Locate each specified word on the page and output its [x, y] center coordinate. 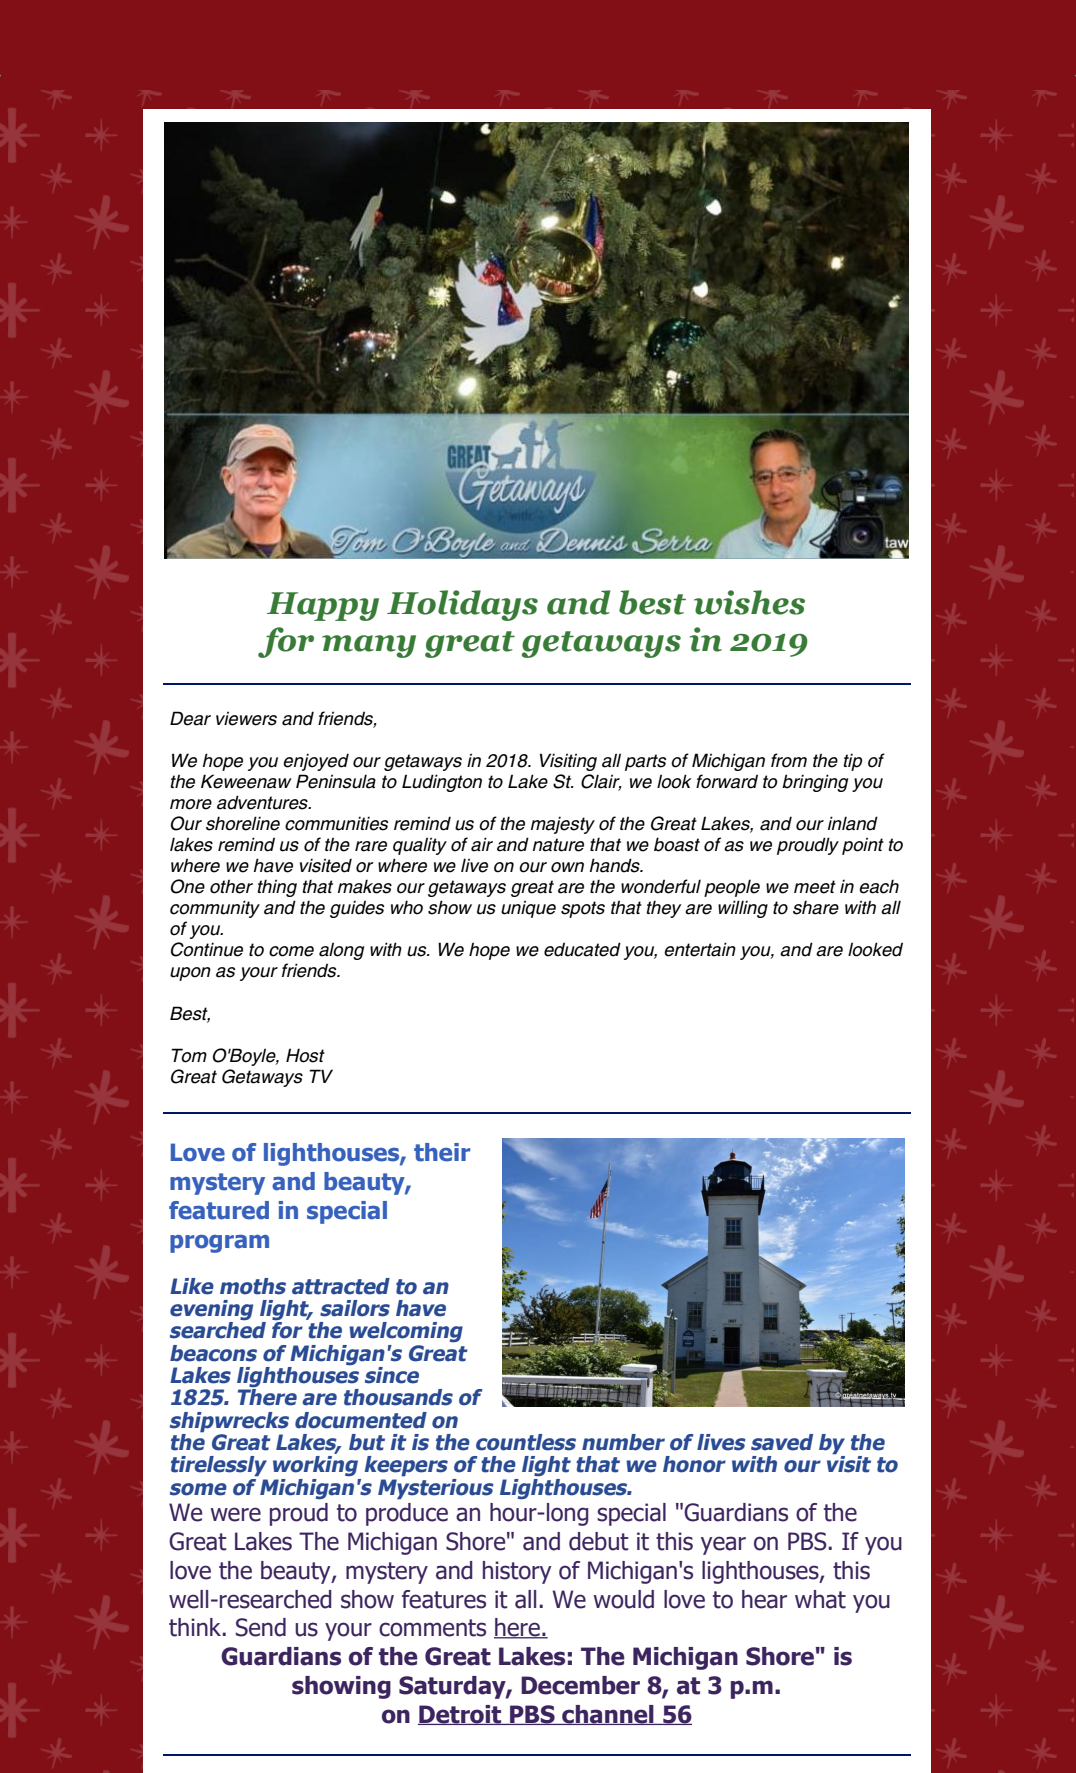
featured [219, 1210]
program [219, 1244]
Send [261, 1627]
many [369, 646]
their [442, 1152]
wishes [749, 602]
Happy [323, 606]
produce [407, 1514]
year [723, 1545]
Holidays [462, 605]
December [580, 1685]
